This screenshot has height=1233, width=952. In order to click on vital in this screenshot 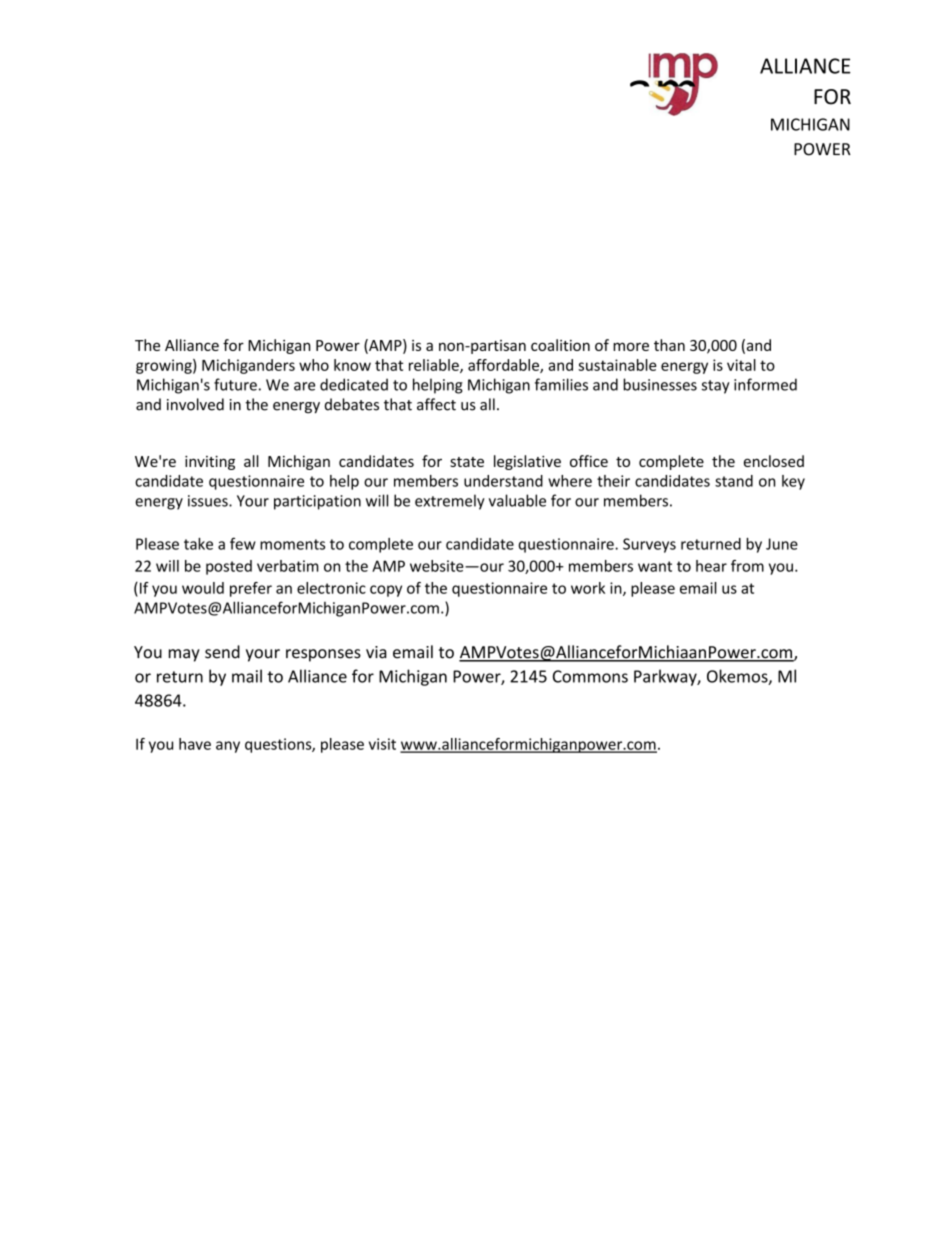, I will do `click(741, 365)`.
